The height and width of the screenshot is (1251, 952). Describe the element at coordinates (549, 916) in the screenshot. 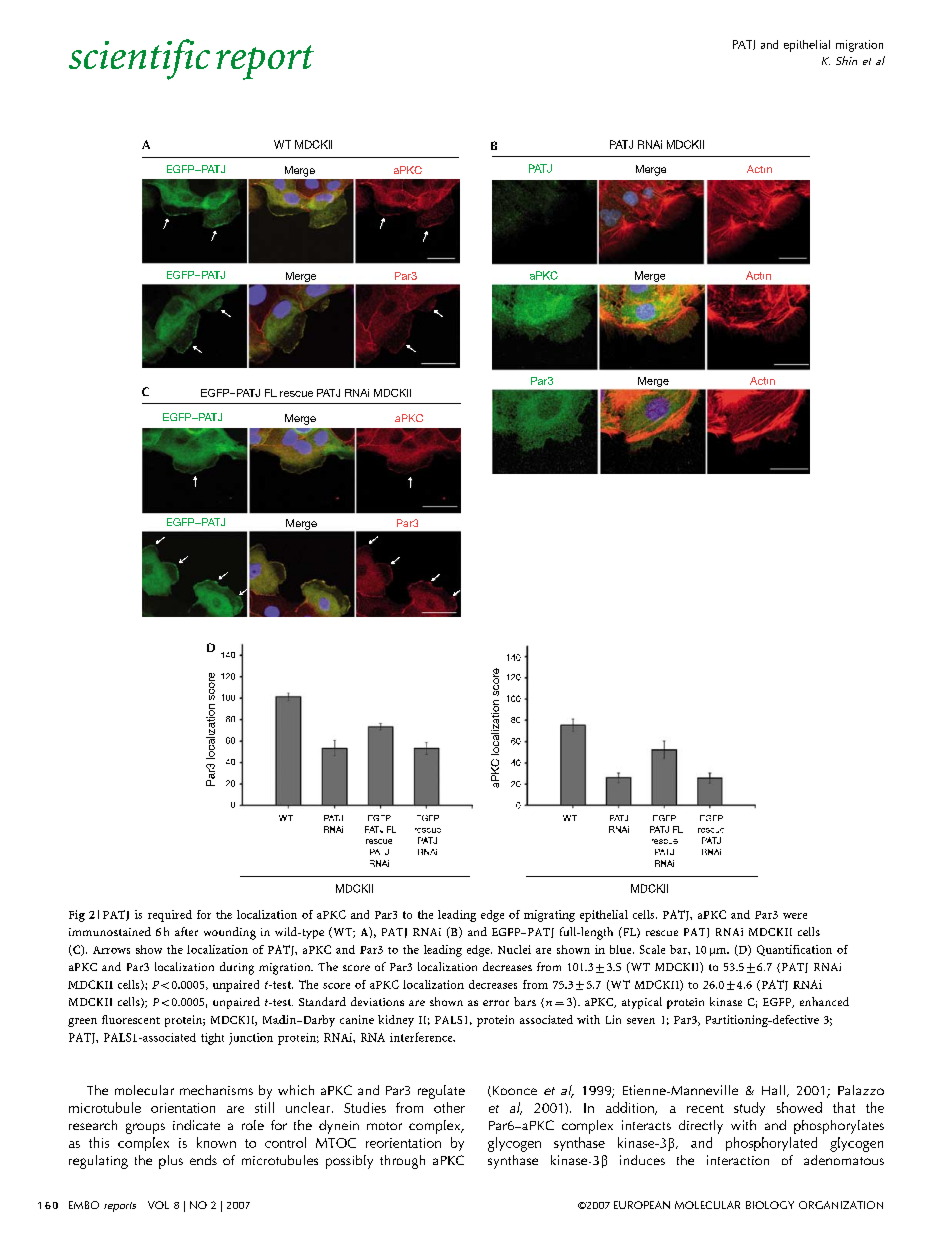

I see `migrating` at that location.
